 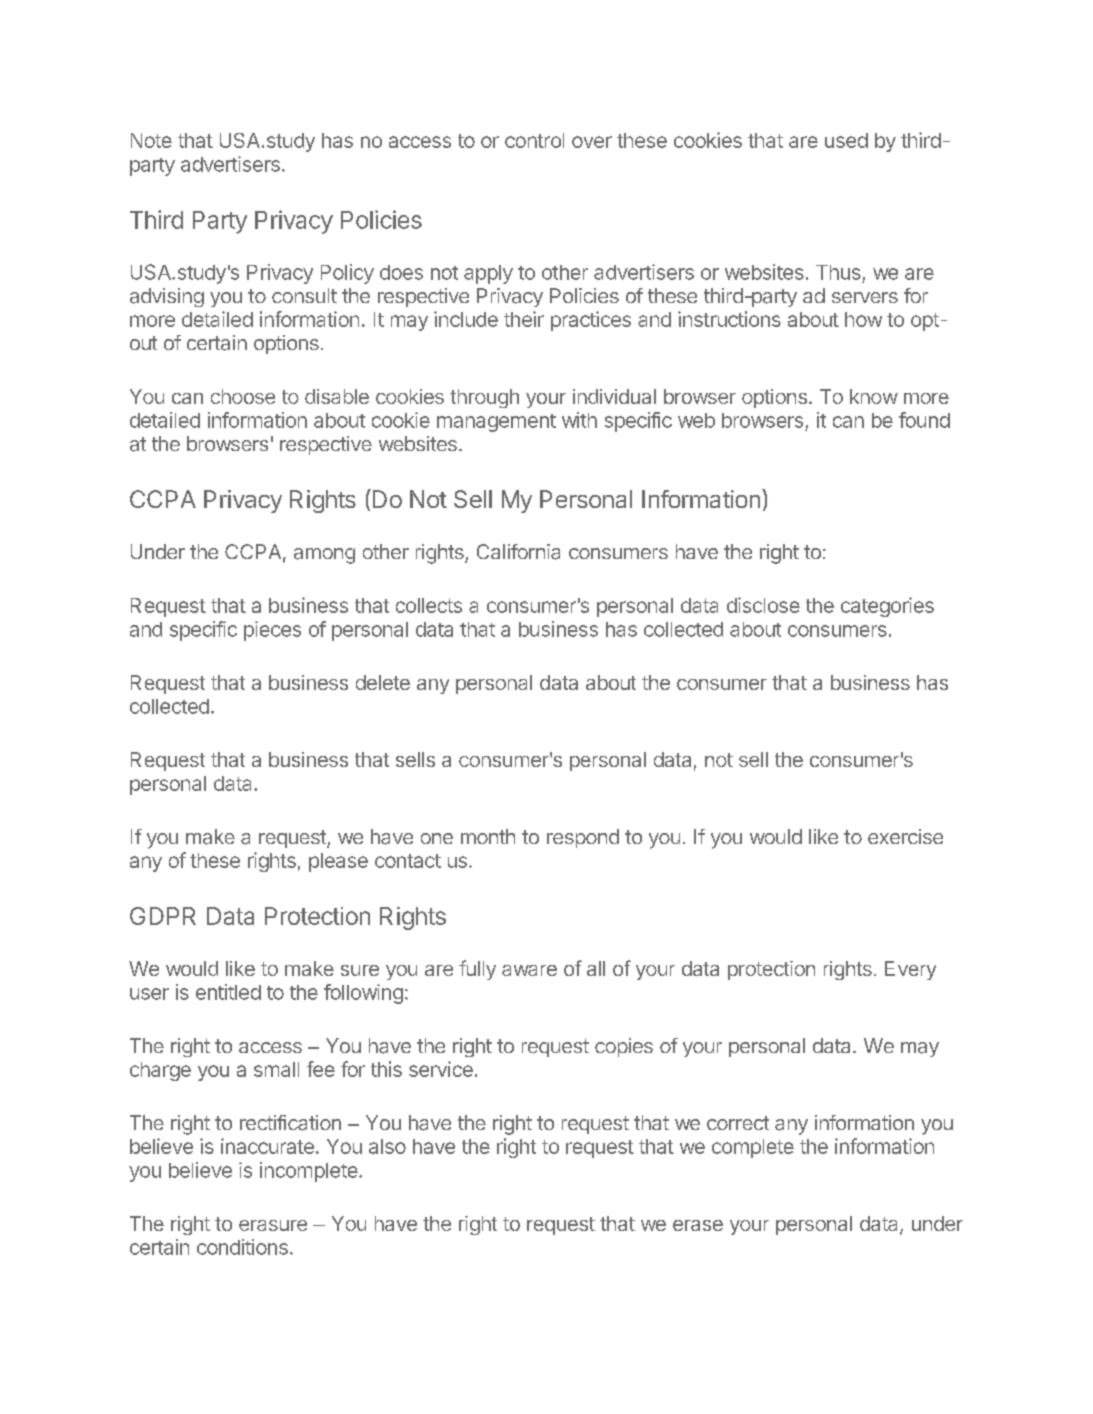 I want to click on conditions, so click(x=242, y=1247).
